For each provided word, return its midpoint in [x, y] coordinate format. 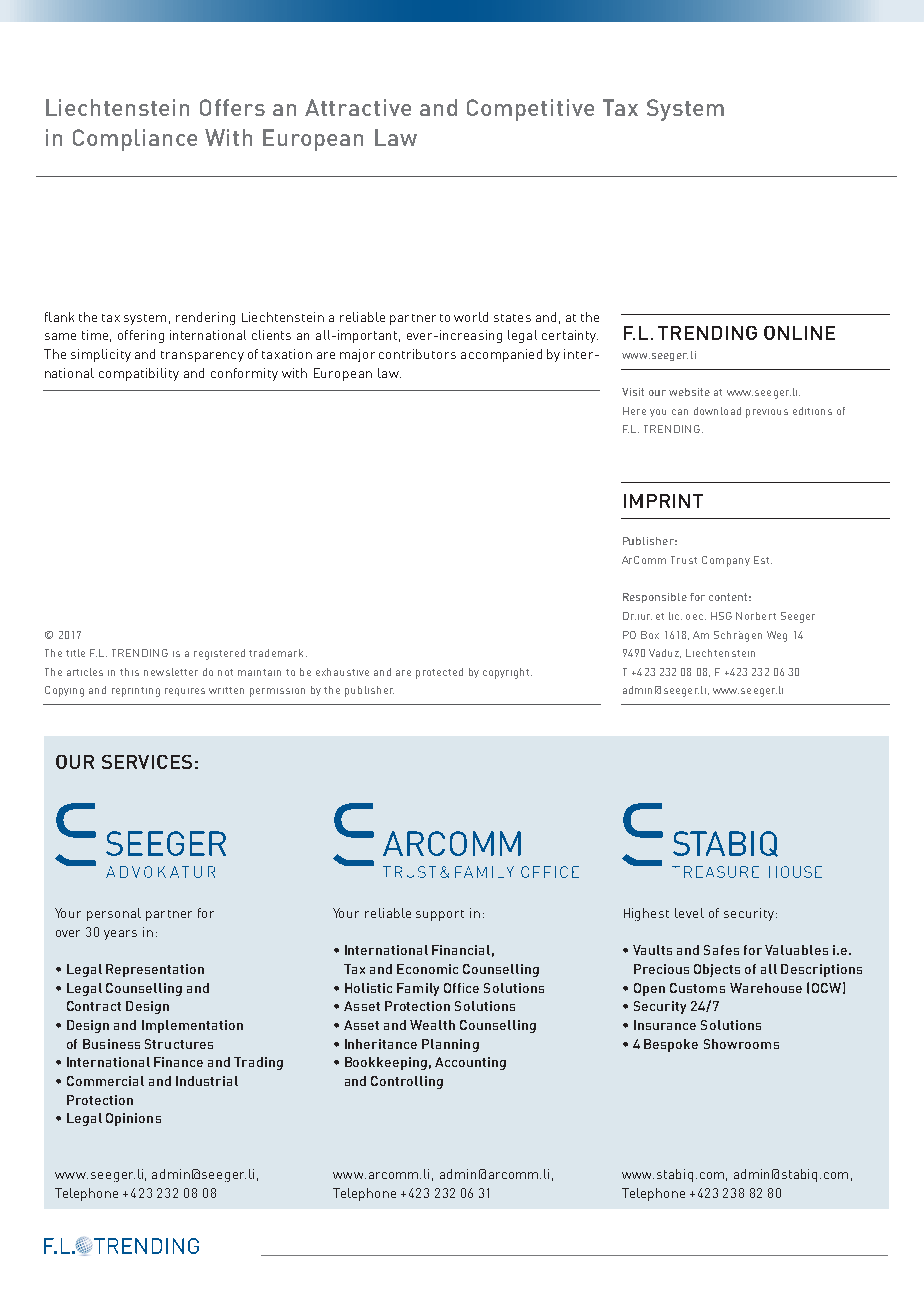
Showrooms [741, 1044]
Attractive [358, 107]
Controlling [407, 1082]
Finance [178, 1062]
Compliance [135, 140]
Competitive [530, 110]
